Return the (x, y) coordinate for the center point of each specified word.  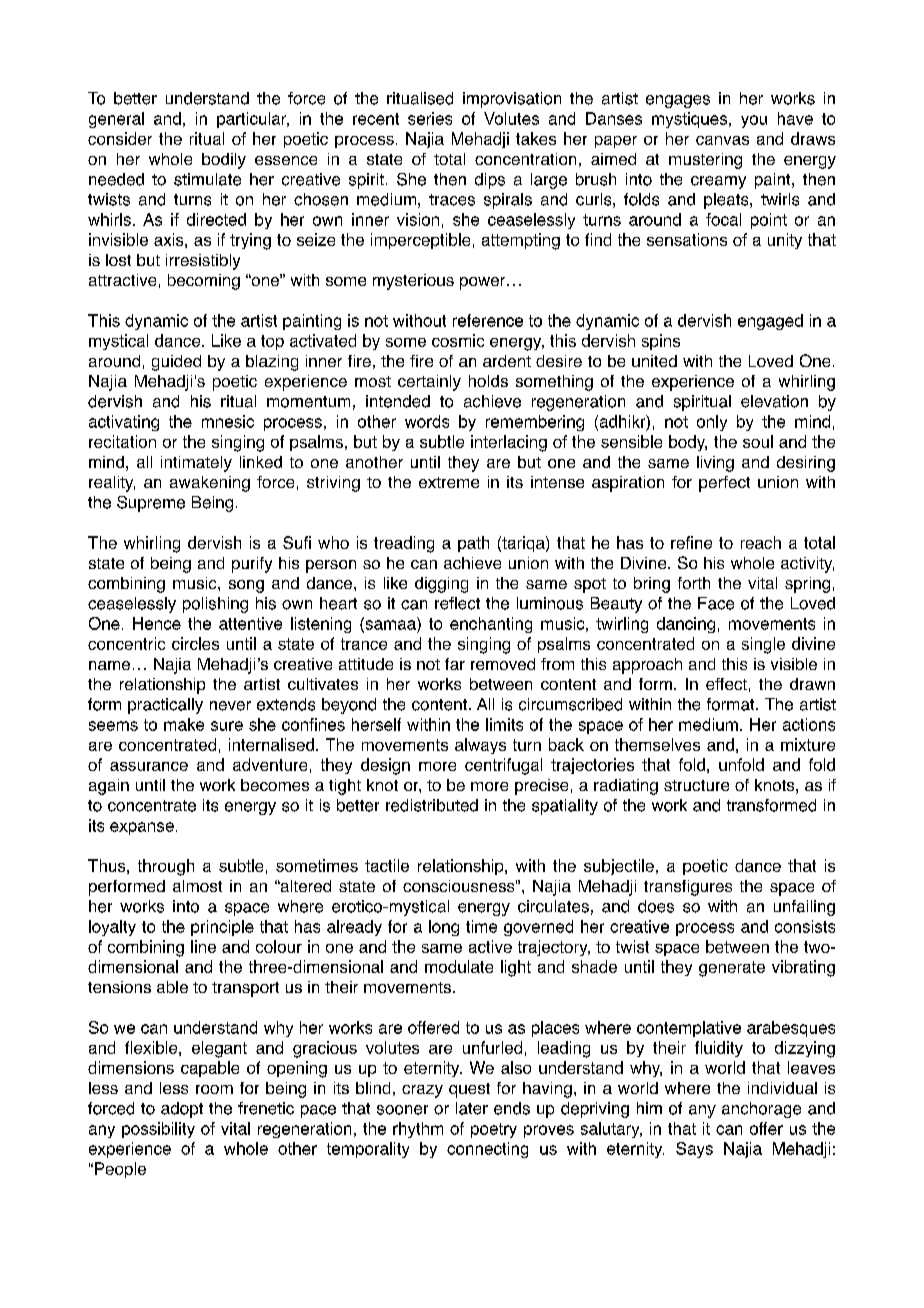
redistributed (432, 805)
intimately (196, 464)
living (715, 464)
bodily (224, 161)
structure (696, 785)
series (430, 118)
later (472, 1108)
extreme (449, 482)
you (754, 121)
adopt (182, 1110)
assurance (149, 766)
